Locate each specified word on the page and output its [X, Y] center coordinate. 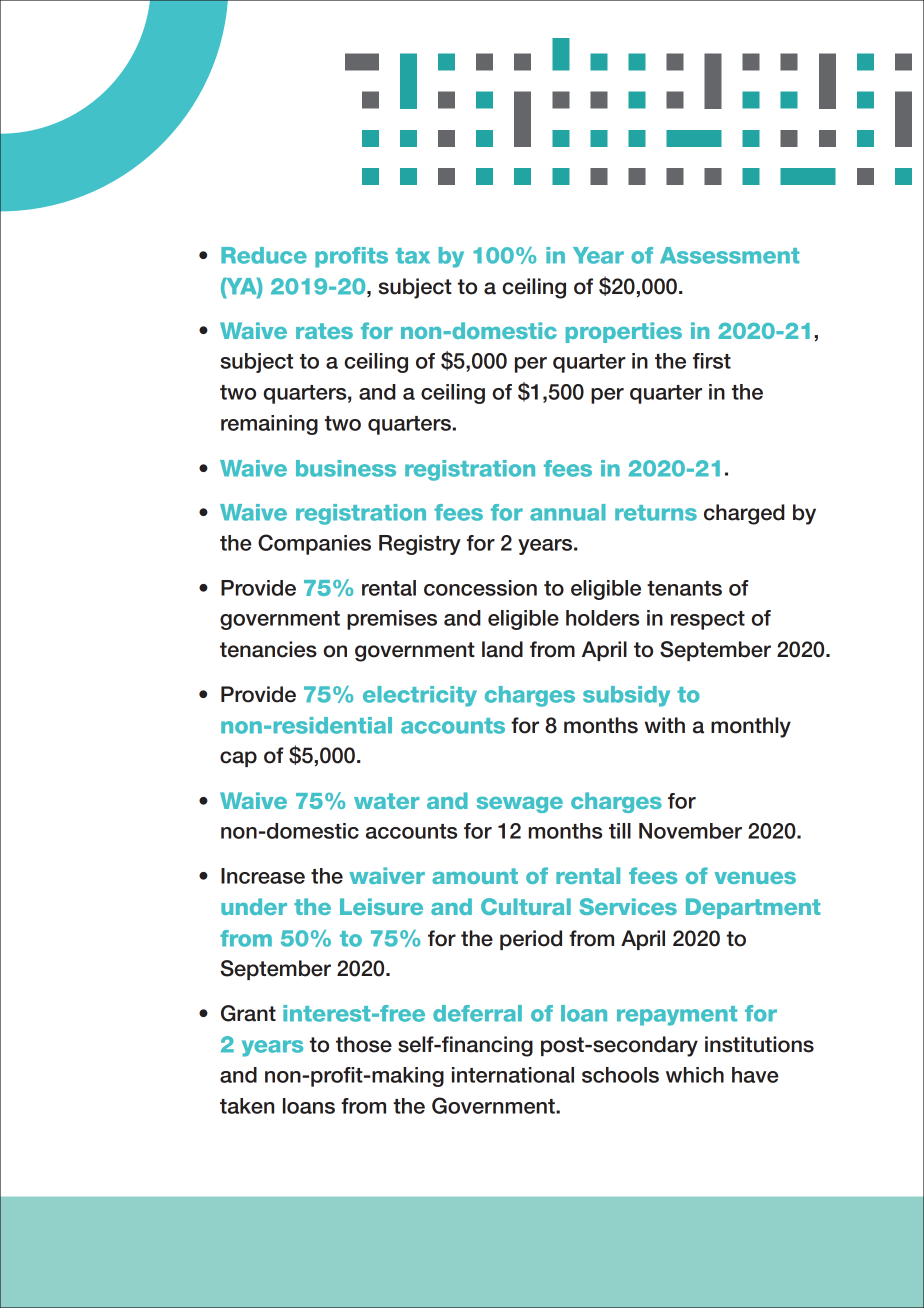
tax [413, 256]
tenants [684, 588]
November [690, 831]
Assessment [729, 255]
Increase [263, 876]
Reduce [264, 255]
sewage [520, 805]
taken [247, 1106]
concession [480, 588]
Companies [314, 544]
